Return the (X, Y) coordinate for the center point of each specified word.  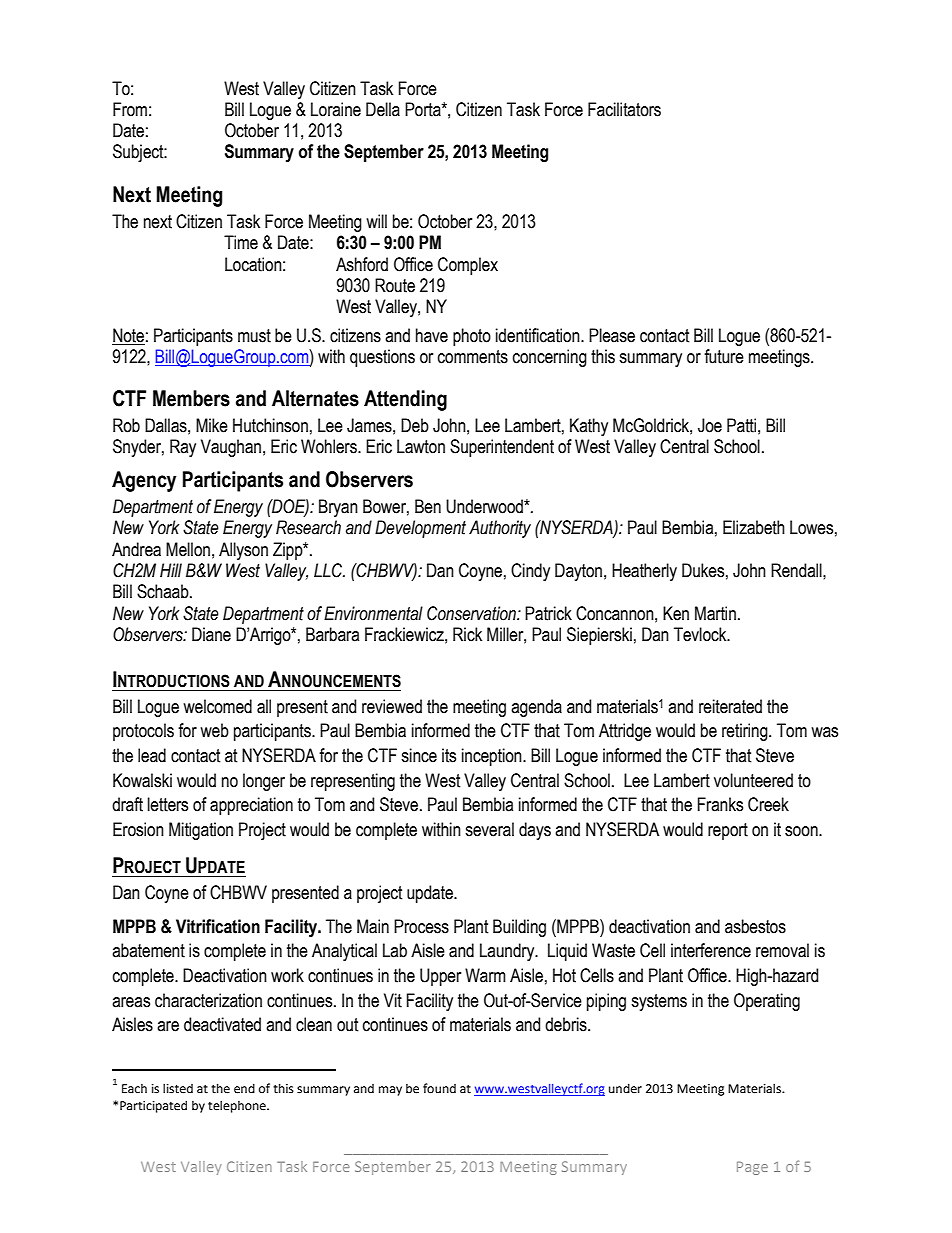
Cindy (530, 572)
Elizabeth (754, 527)
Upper (440, 977)
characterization (208, 1000)
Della (383, 109)
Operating (767, 1002)
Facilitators (624, 109)
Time (241, 242)
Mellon (188, 549)
